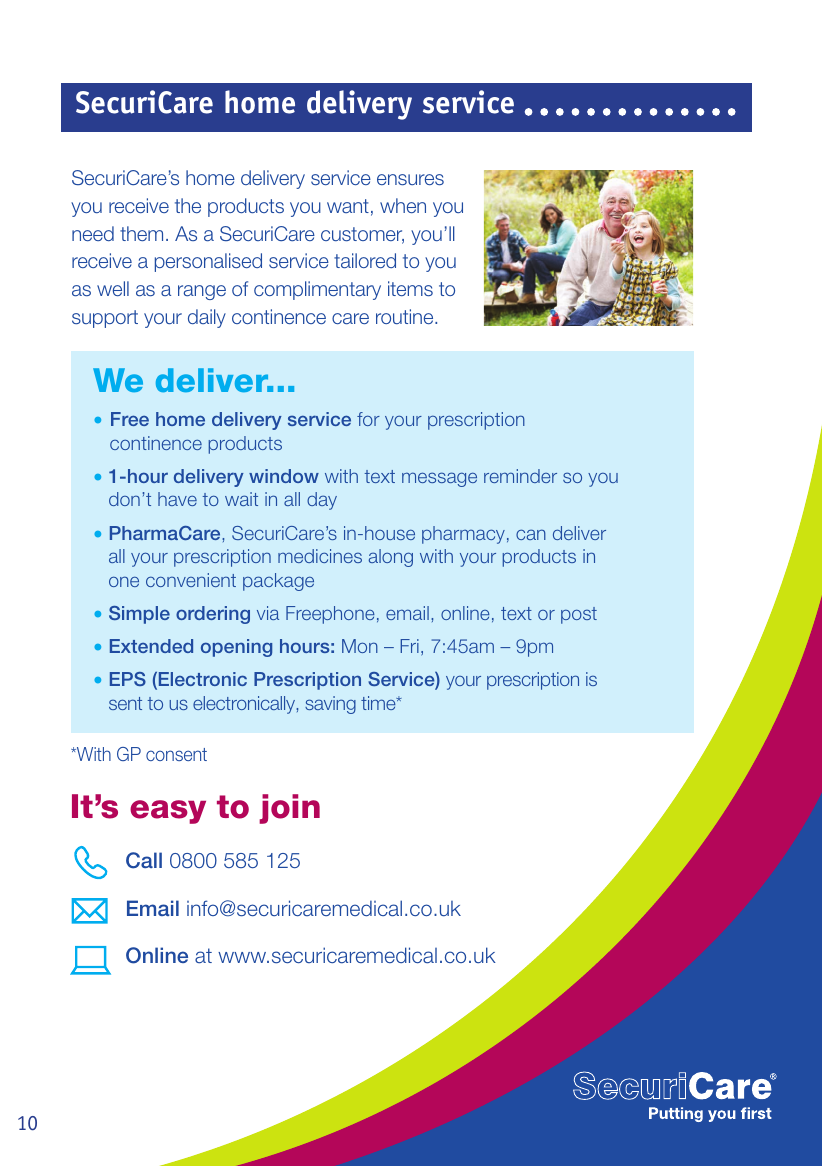 This document has height=1166, width=822. Describe the element at coordinates (520, 476) in the document. I see `reminder` at that location.
